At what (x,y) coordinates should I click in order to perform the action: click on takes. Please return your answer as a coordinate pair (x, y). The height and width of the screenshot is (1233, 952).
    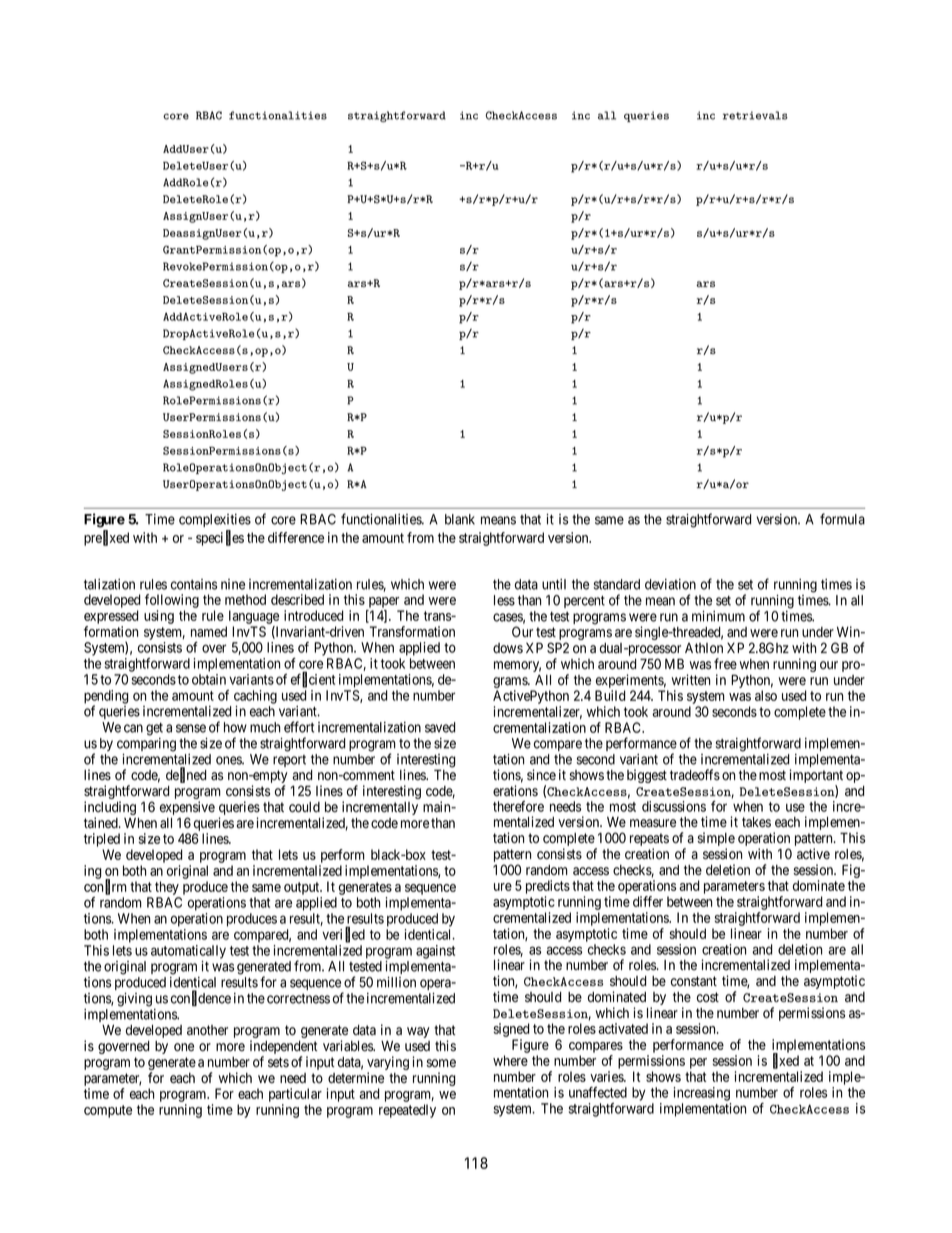
    Looking at the image, I should click on (756, 822).
